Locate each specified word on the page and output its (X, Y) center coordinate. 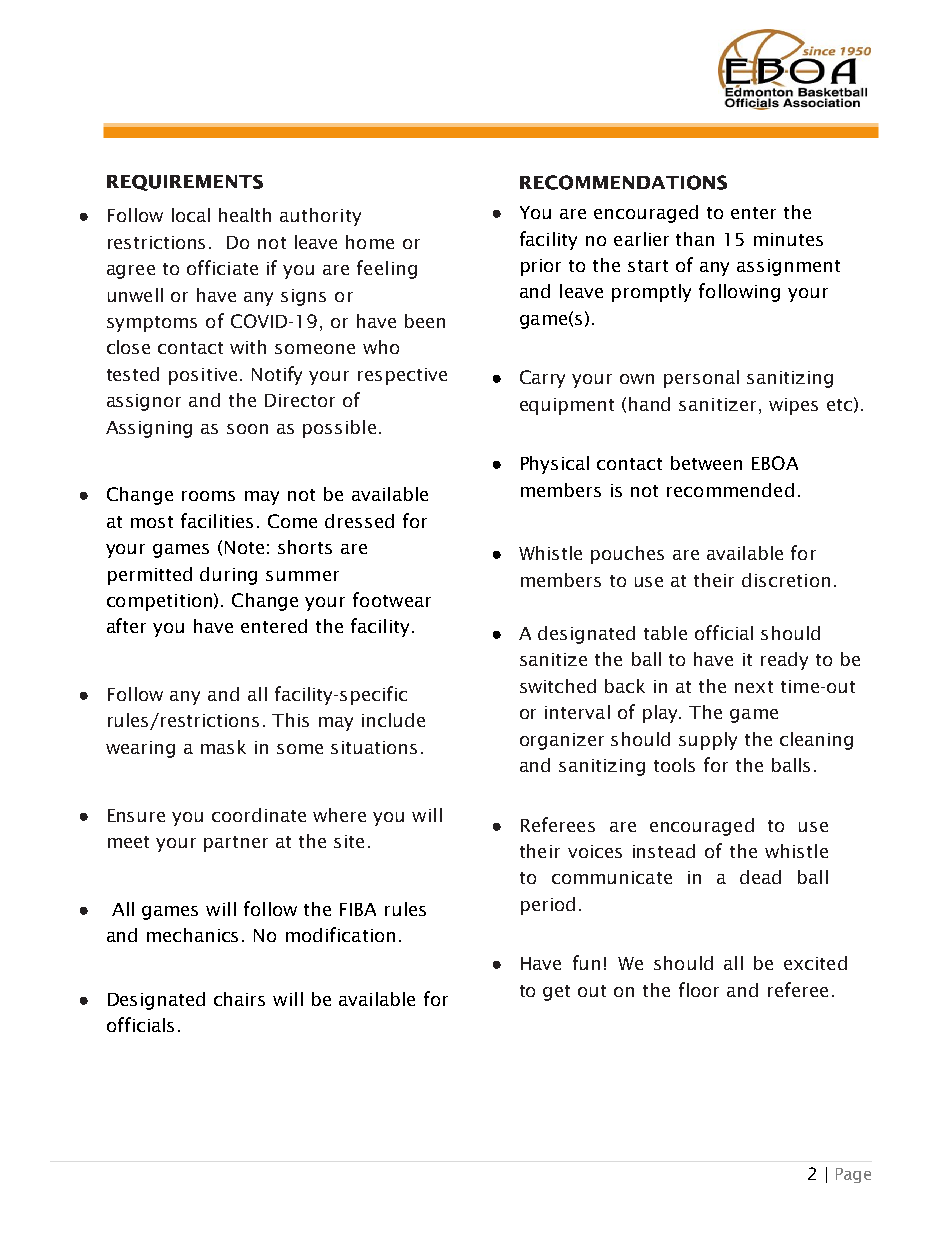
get (556, 993)
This (290, 720)
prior (541, 267)
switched (558, 686)
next (754, 687)
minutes (788, 239)
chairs (239, 999)
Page (853, 1175)
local (191, 215)
